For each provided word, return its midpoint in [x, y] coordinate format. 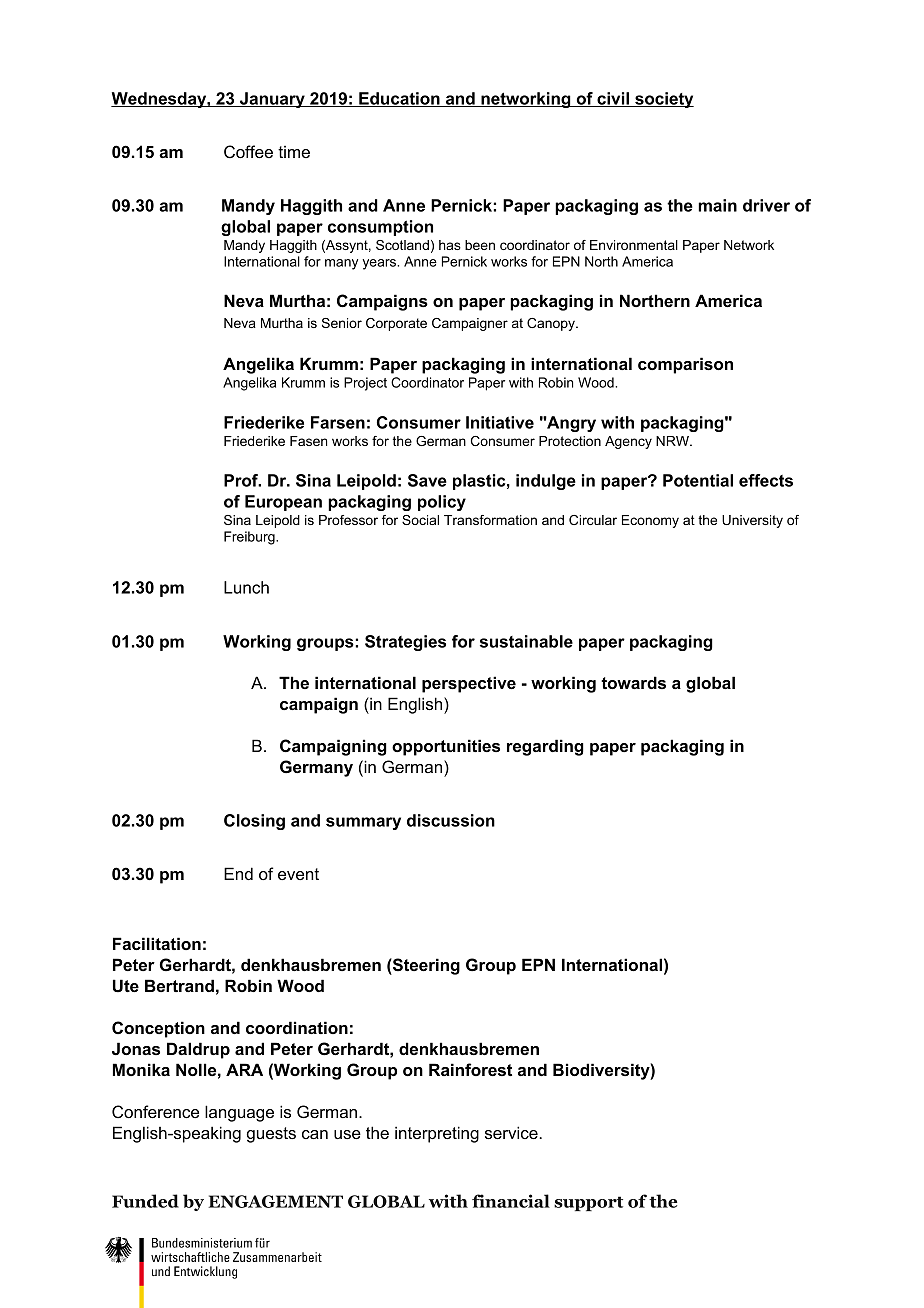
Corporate [396, 324]
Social [420, 520]
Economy [650, 521]
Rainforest [470, 1069]
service [512, 1132]
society [663, 100]
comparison [685, 365]
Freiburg [250, 538]
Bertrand [179, 985]
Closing [254, 822]
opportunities [446, 747]
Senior [342, 323]
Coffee [248, 151]
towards [633, 682]
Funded [145, 1201]
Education [399, 99]
